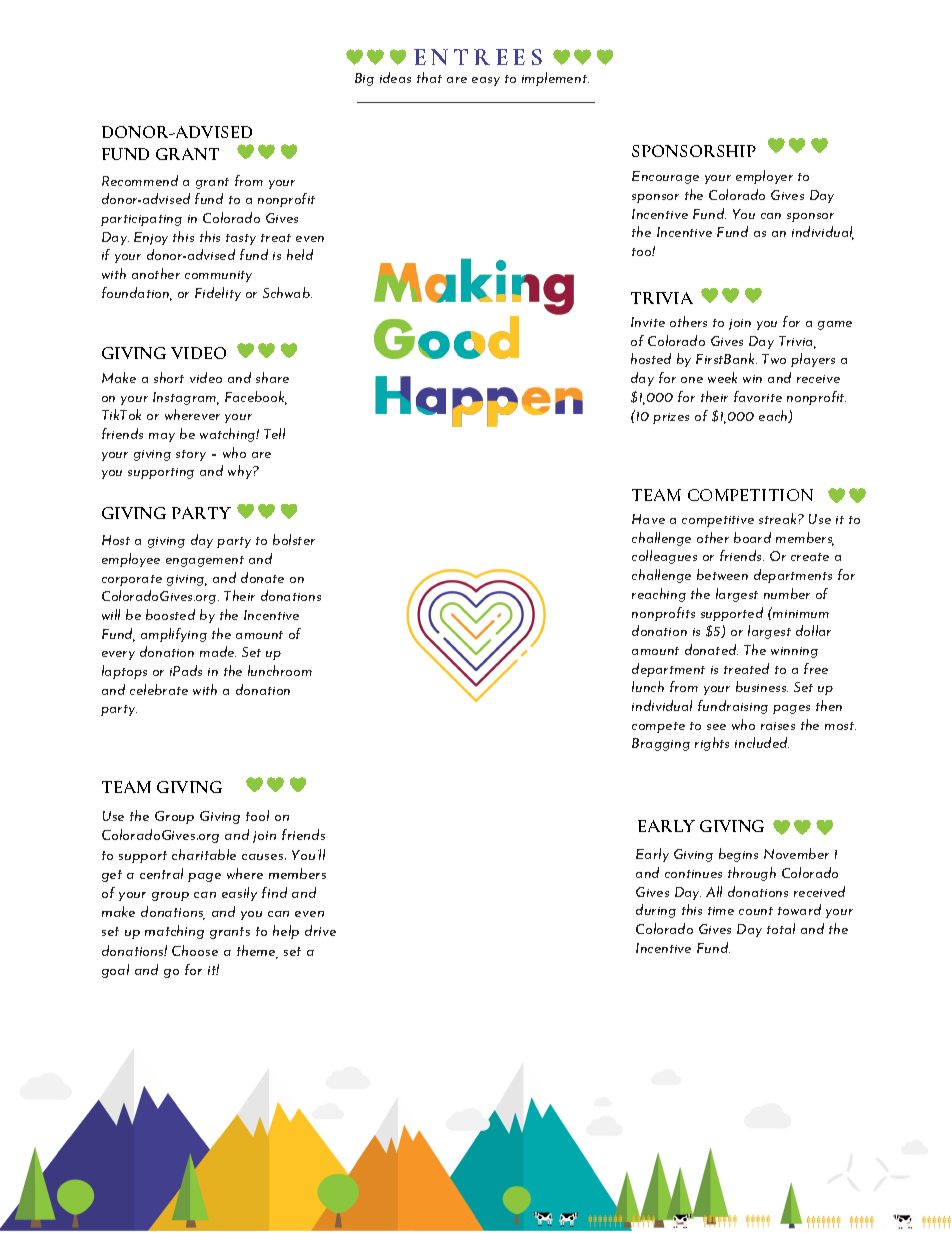 Image resolution: width=952 pixels, height=1233 pixels. Describe the element at coordinates (320, 930) in the image. I see `drive` at that location.
